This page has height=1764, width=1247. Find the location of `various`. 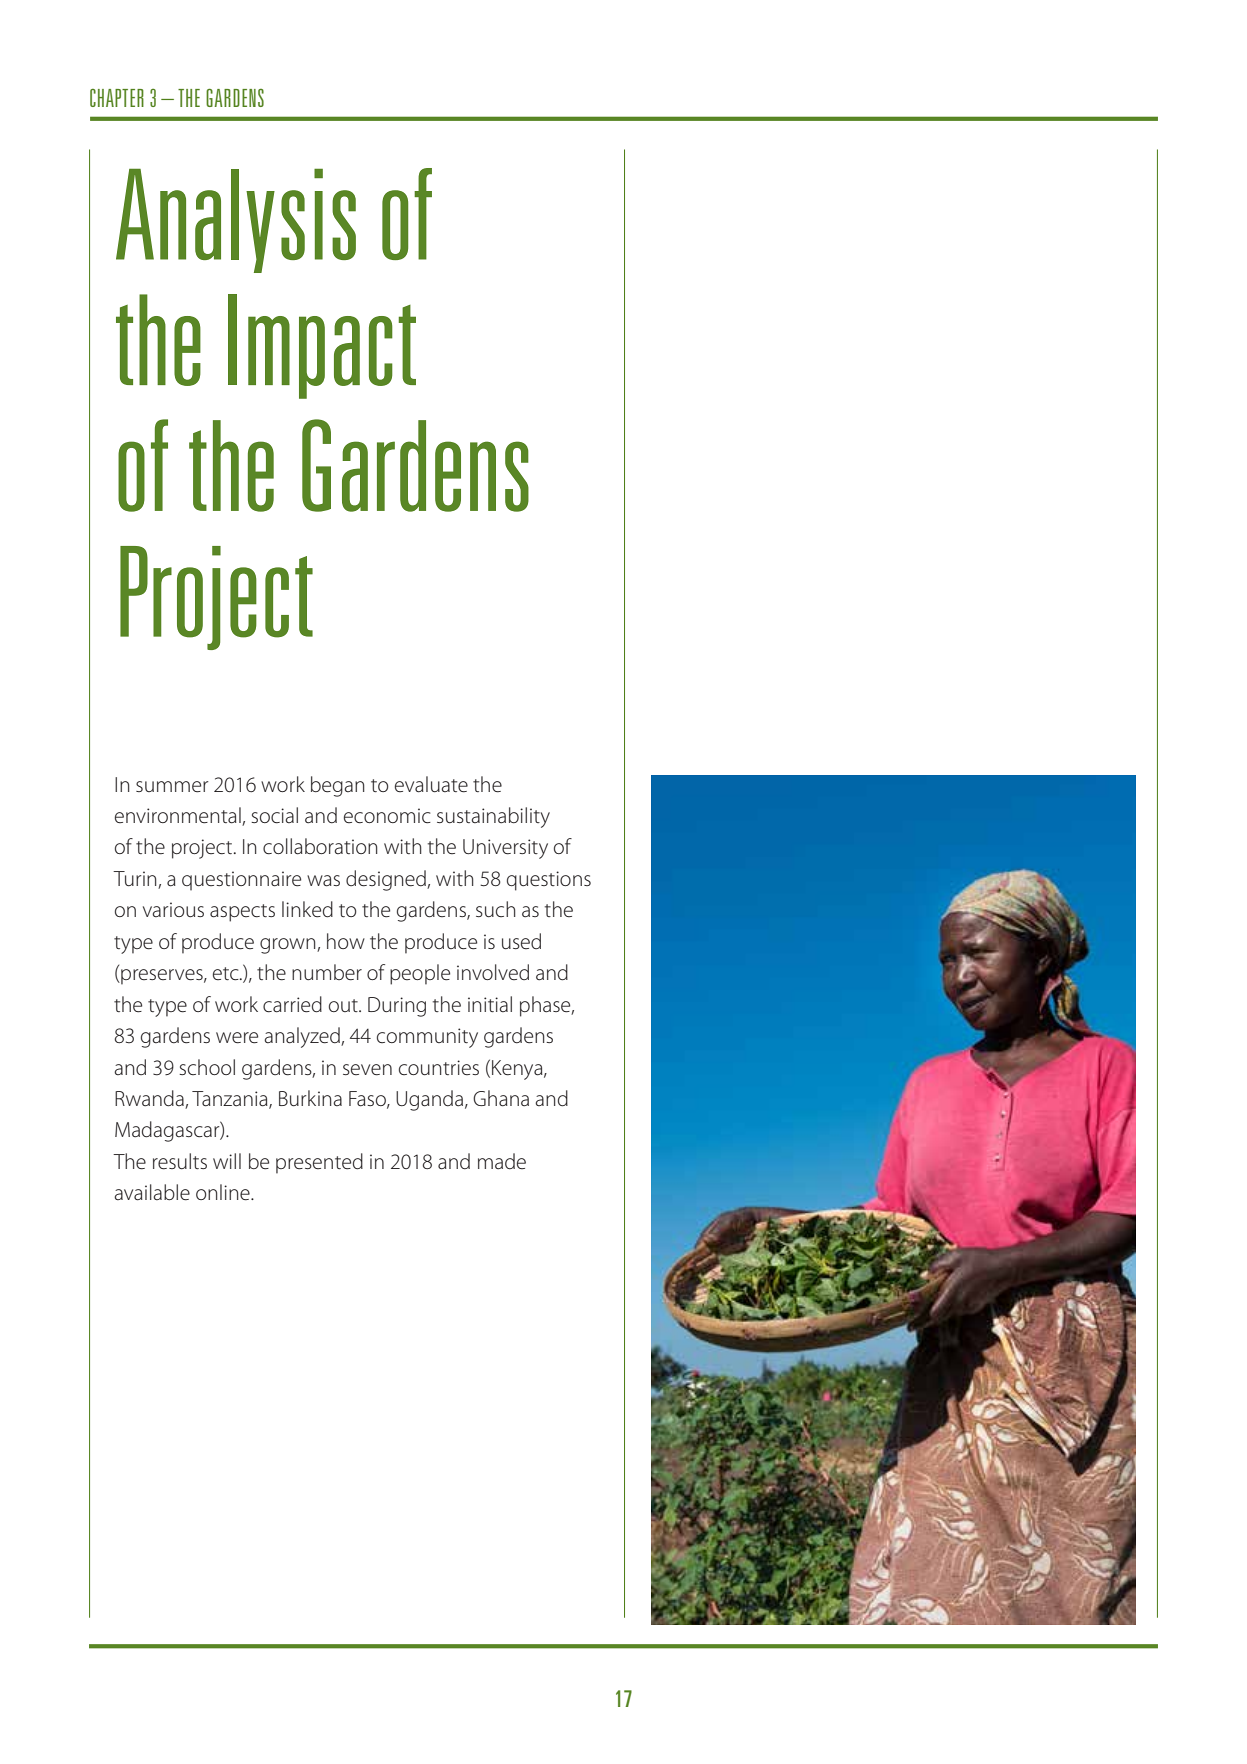

various is located at coordinates (173, 909).
